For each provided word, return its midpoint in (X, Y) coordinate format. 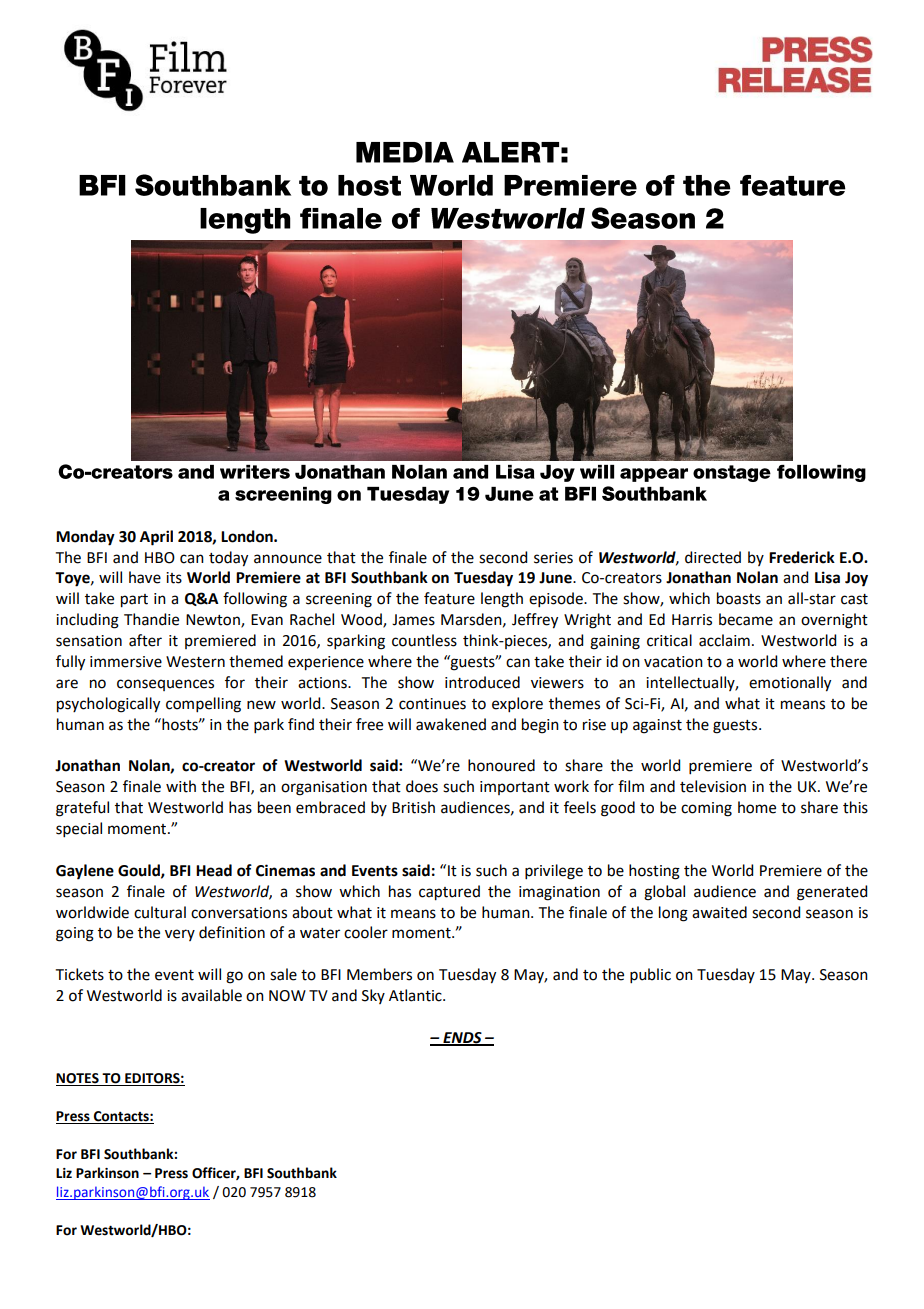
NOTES (78, 1079)
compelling (203, 705)
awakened (451, 724)
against (657, 726)
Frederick (802, 557)
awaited (719, 912)
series (553, 558)
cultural (160, 912)
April (156, 538)
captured (449, 893)
